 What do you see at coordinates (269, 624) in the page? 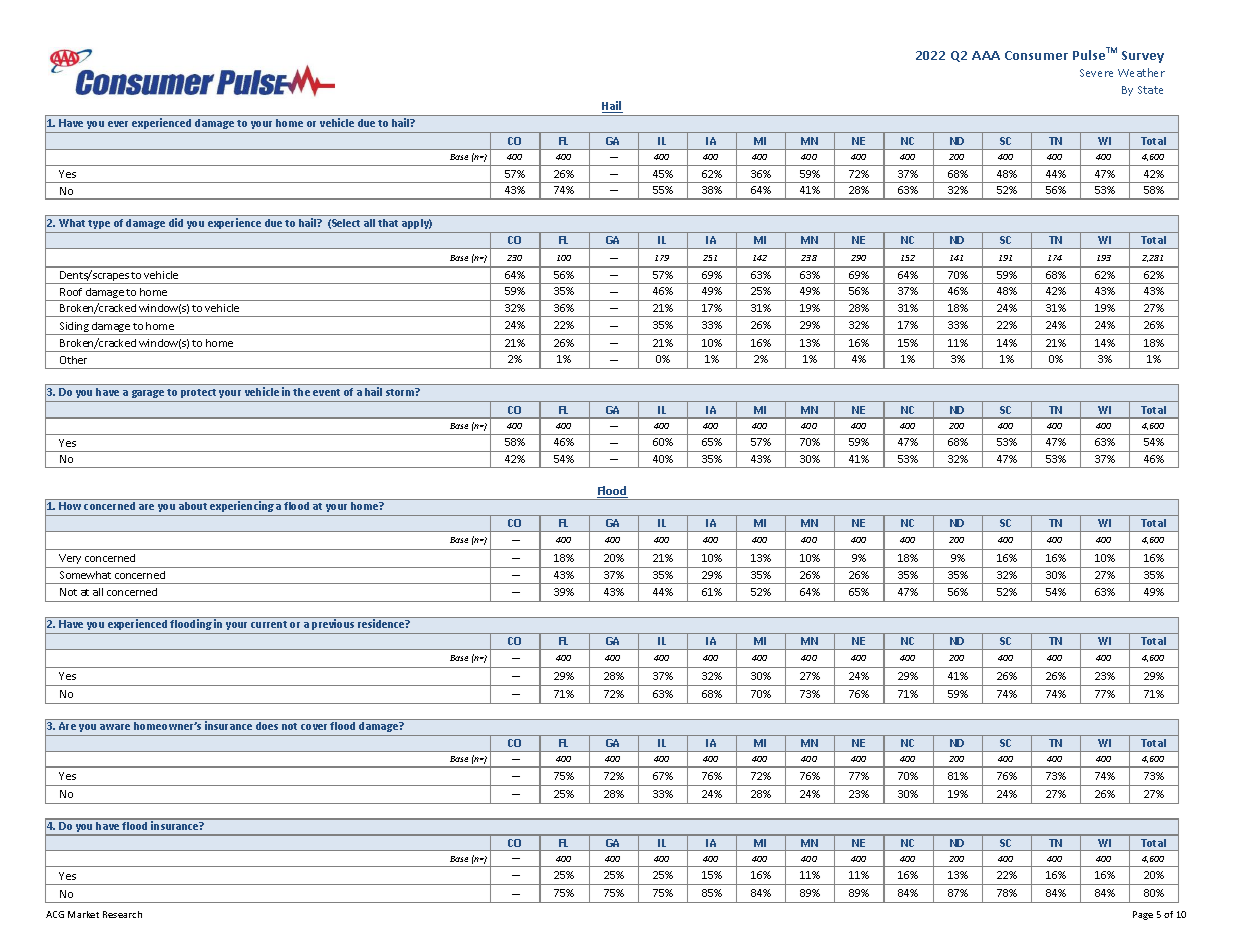
I see `current` at bounding box center [269, 624].
